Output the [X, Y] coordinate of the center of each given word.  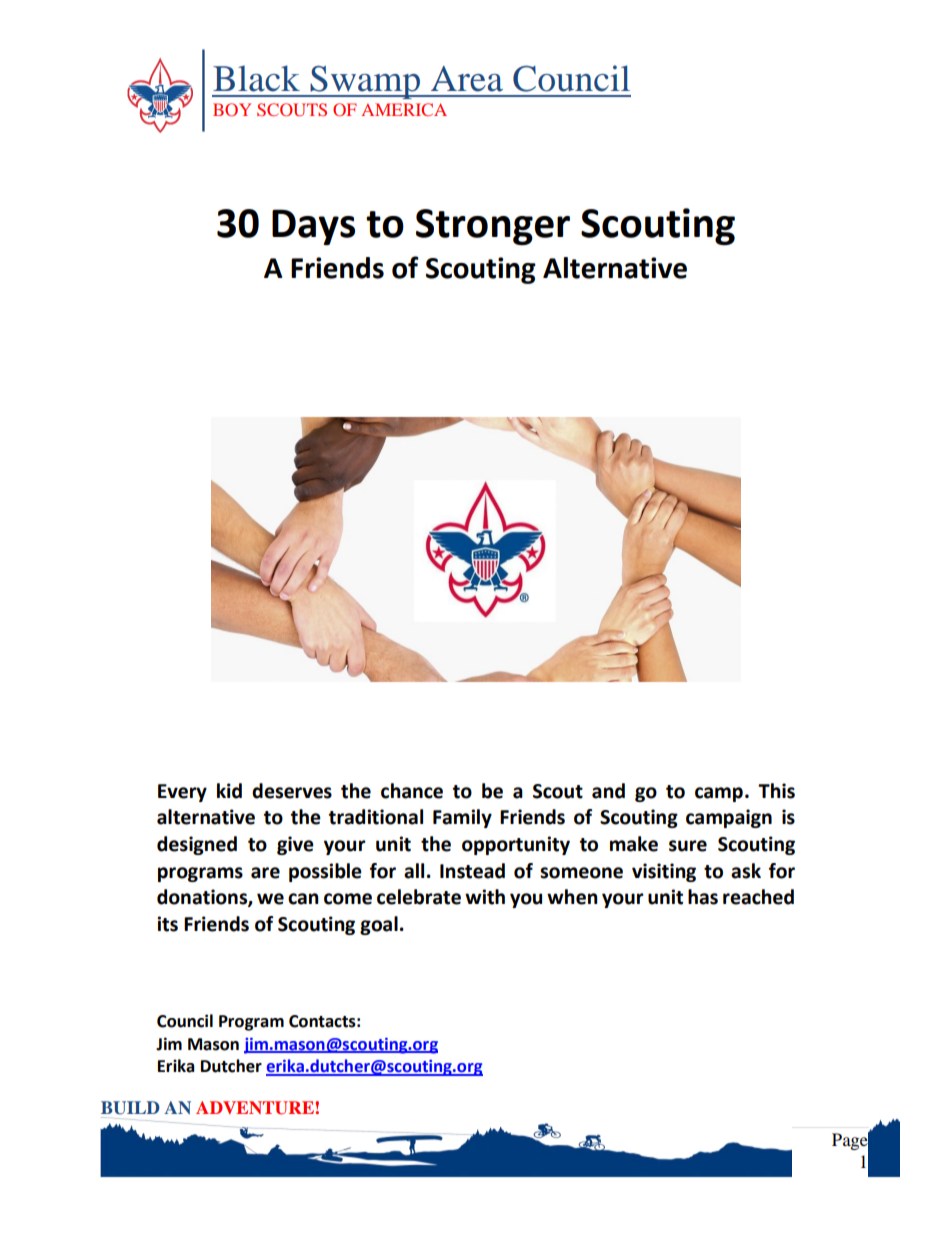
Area [467, 79]
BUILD [130, 1108]
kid [229, 791]
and [608, 791]
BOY [232, 109]
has [703, 897]
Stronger [493, 227]
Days [313, 227]
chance [412, 791]
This [776, 791]
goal [379, 925]
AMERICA [404, 109]
